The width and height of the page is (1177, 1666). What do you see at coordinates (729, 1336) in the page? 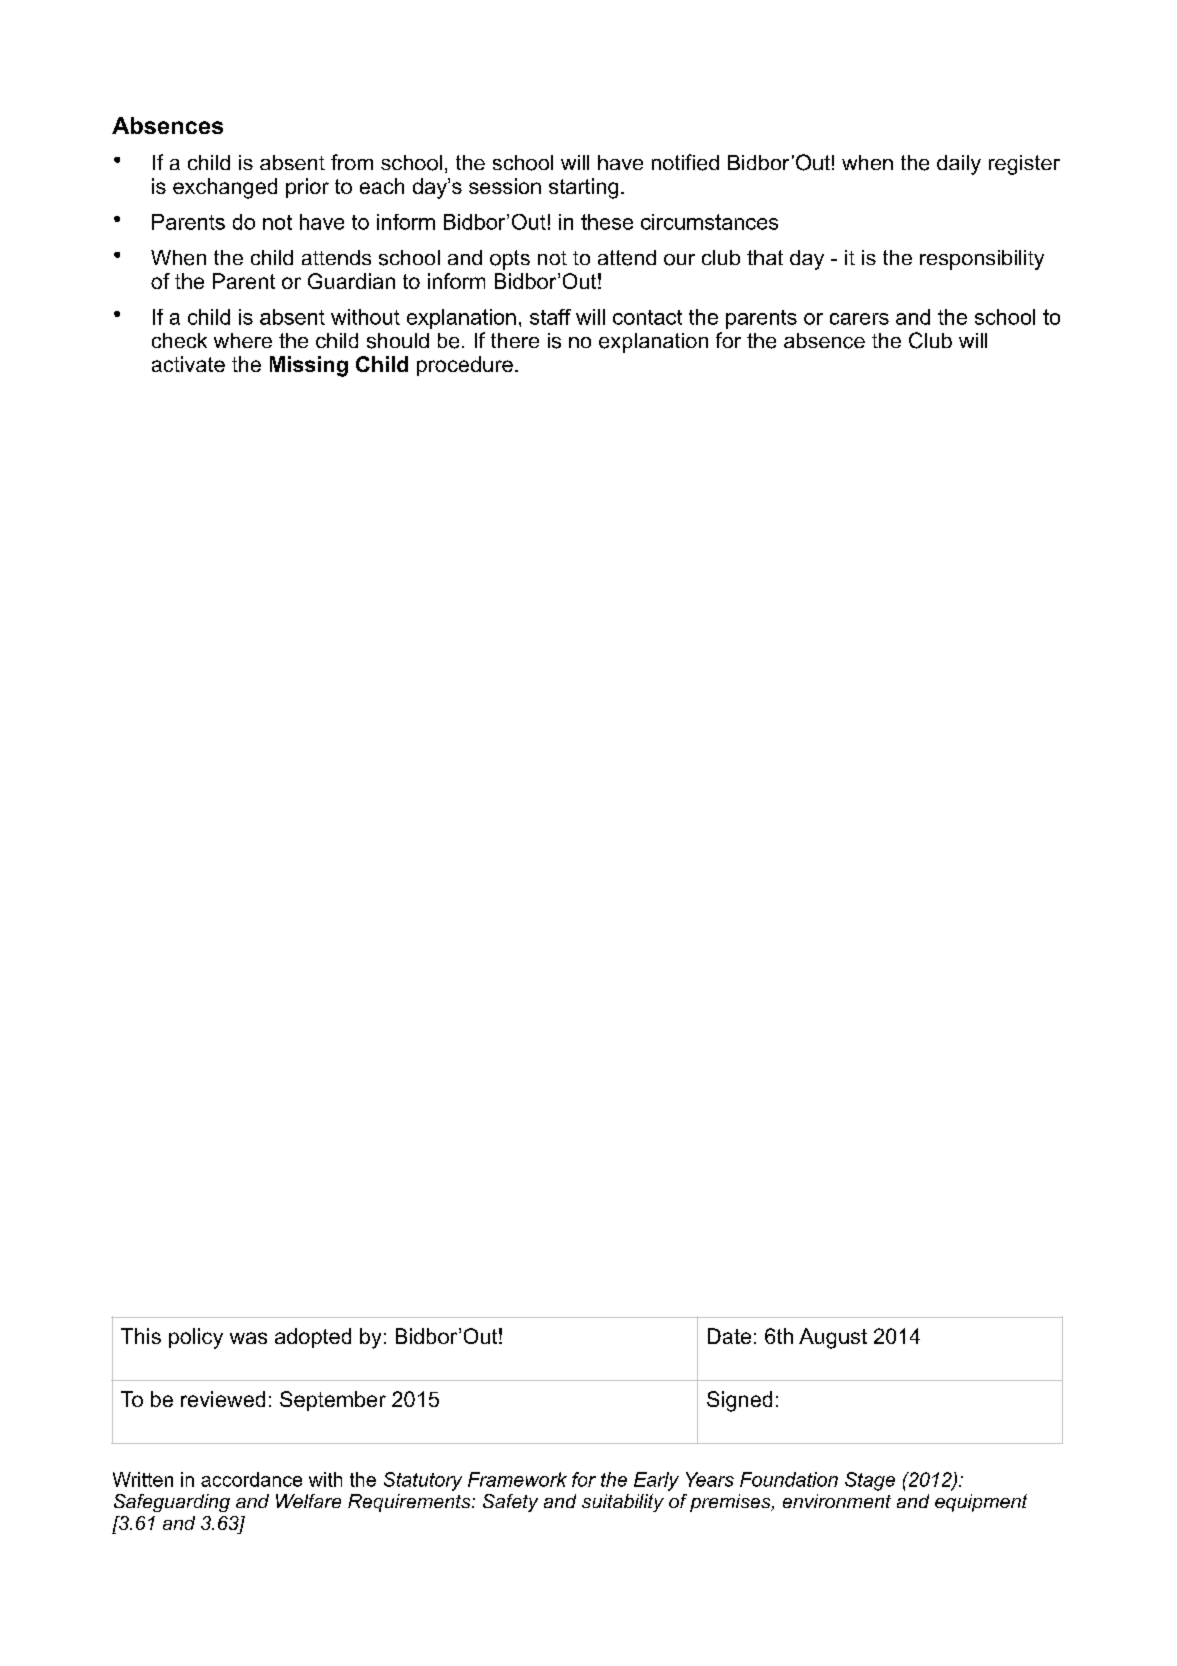
I see `Date` at bounding box center [729, 1336].
